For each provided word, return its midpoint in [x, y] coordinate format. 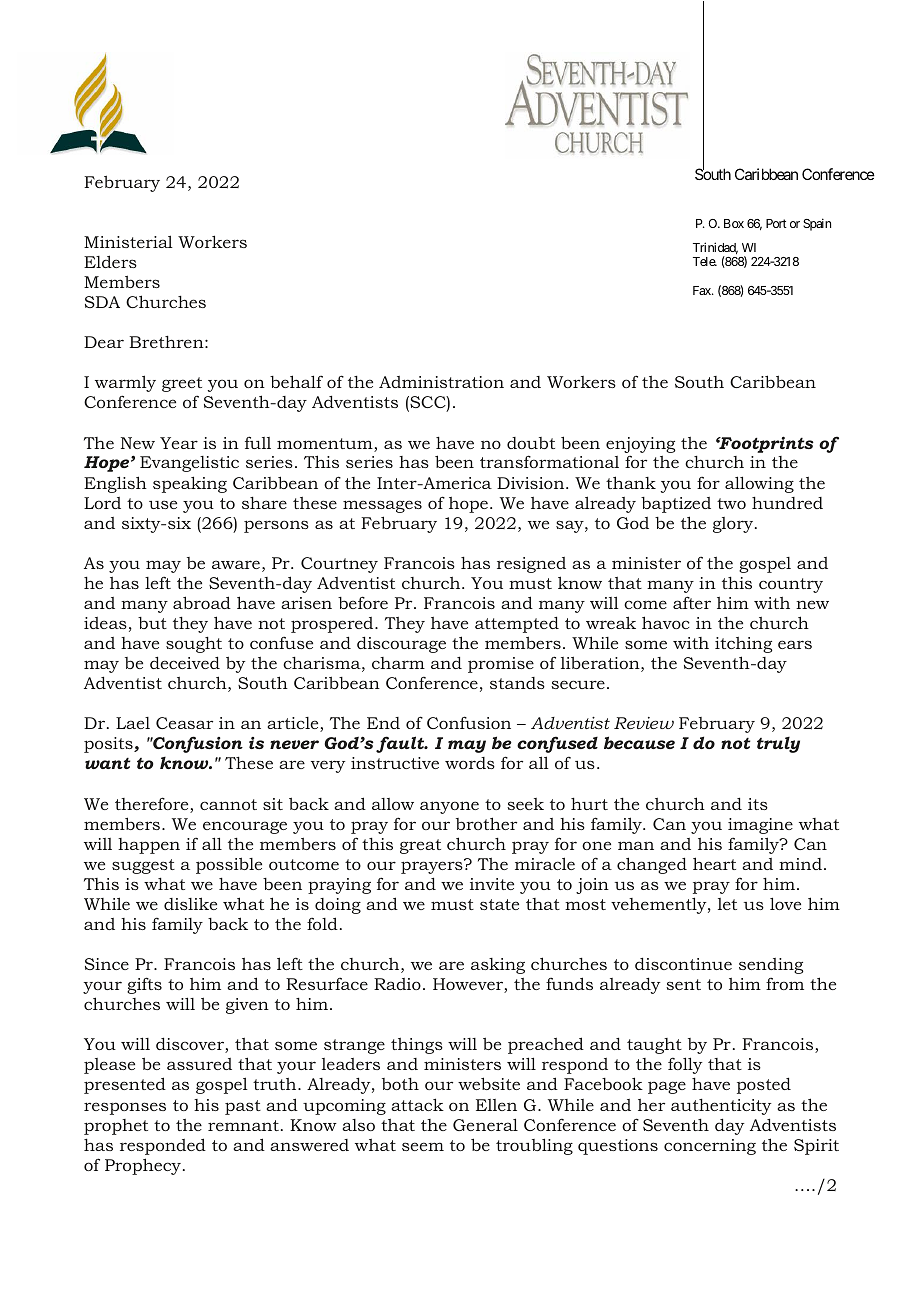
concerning [710, 1147]
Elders [110, 261]
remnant [243, 1125]
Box [734, 223]
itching [744, 645]
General [485, 1124]
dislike [190, 903]
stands [517, 683]
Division [532, 483]
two [731, 503]
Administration [441, 382]
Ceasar [184, 723]
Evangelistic [189, 464]
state [499, 904]
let [727, 904]
